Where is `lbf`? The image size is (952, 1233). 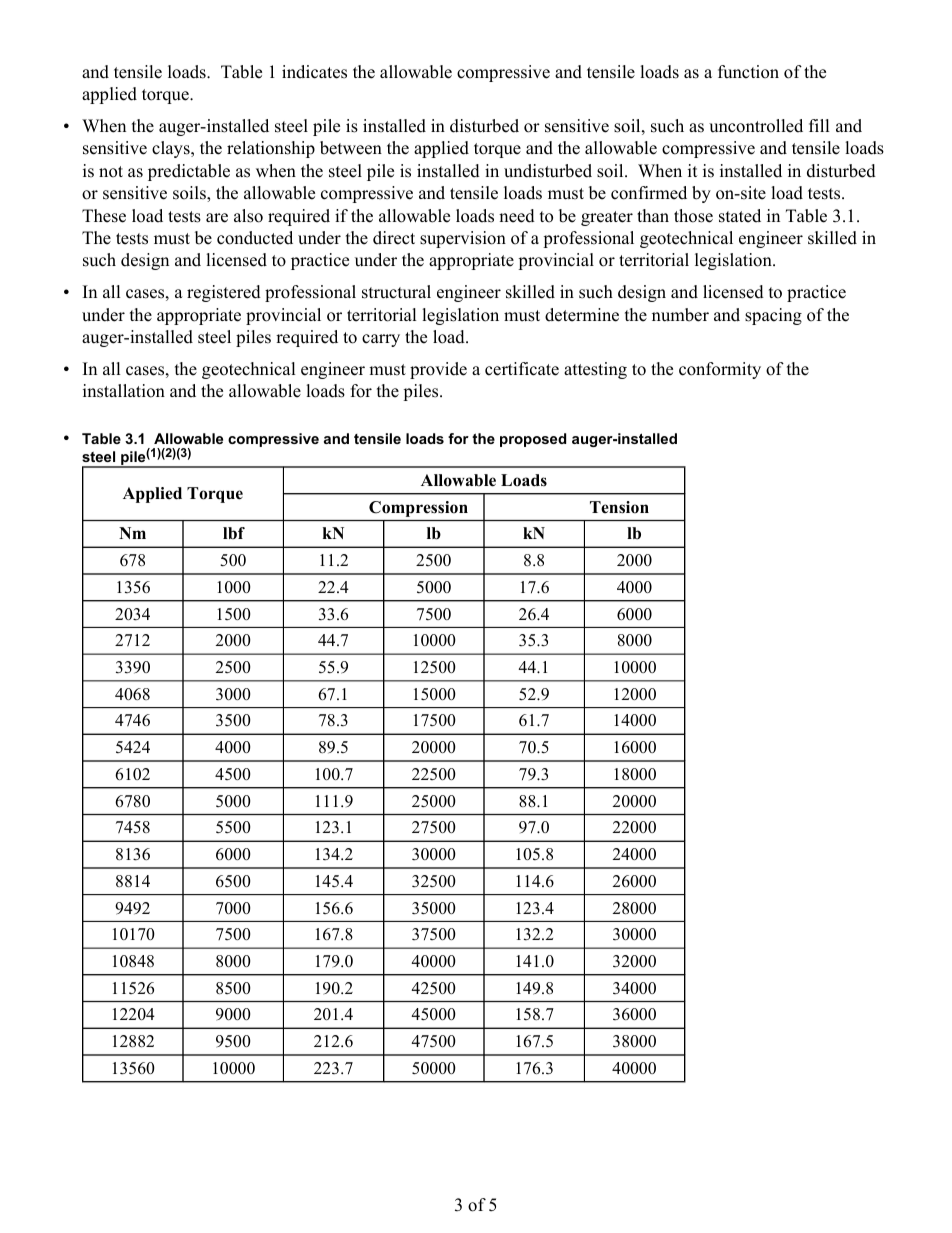 lbf is located at coordinates (234, 533).
